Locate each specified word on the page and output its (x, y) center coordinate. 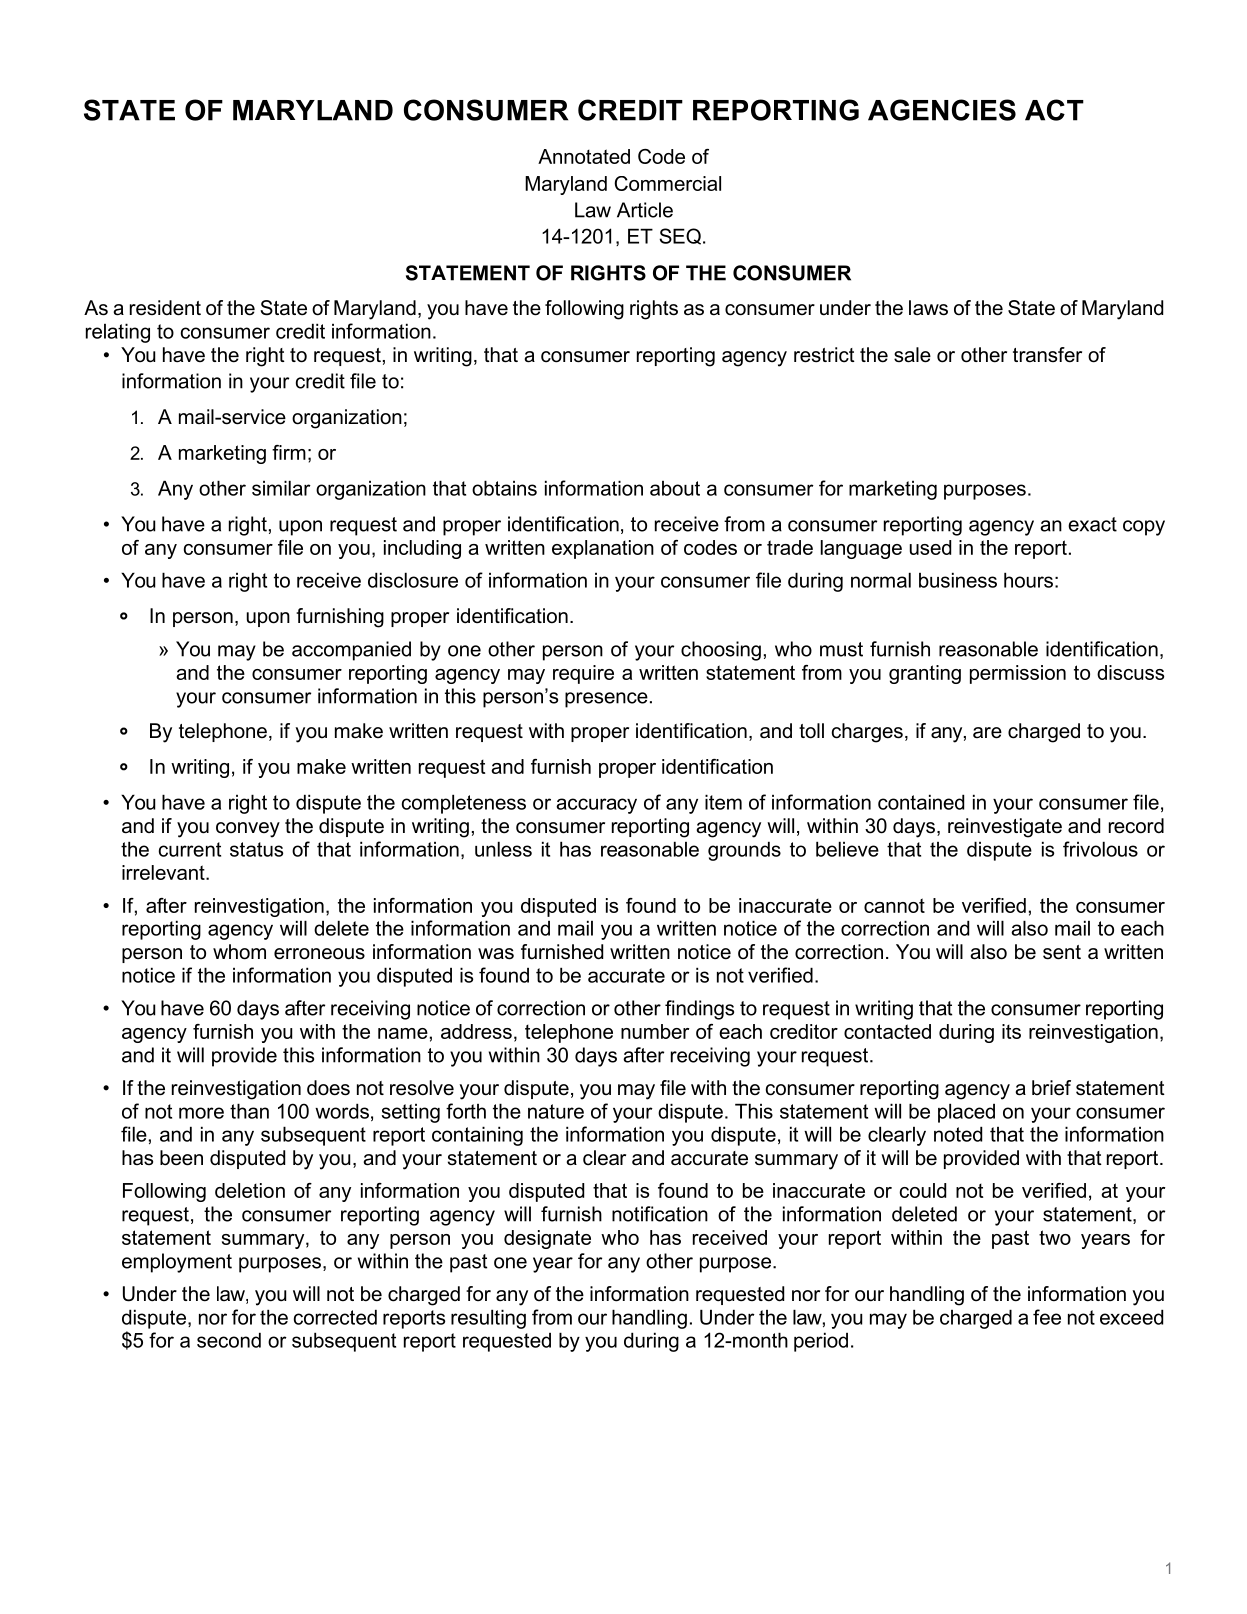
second (229, 1340)
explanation (603, 549)
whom (239, 952)
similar (281, 488)
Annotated (584, 156)
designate (547, 1239)
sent (1062, 952)
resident (165, 308)
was (496, 954)
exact (1092, 524)
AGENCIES (942, 110)
